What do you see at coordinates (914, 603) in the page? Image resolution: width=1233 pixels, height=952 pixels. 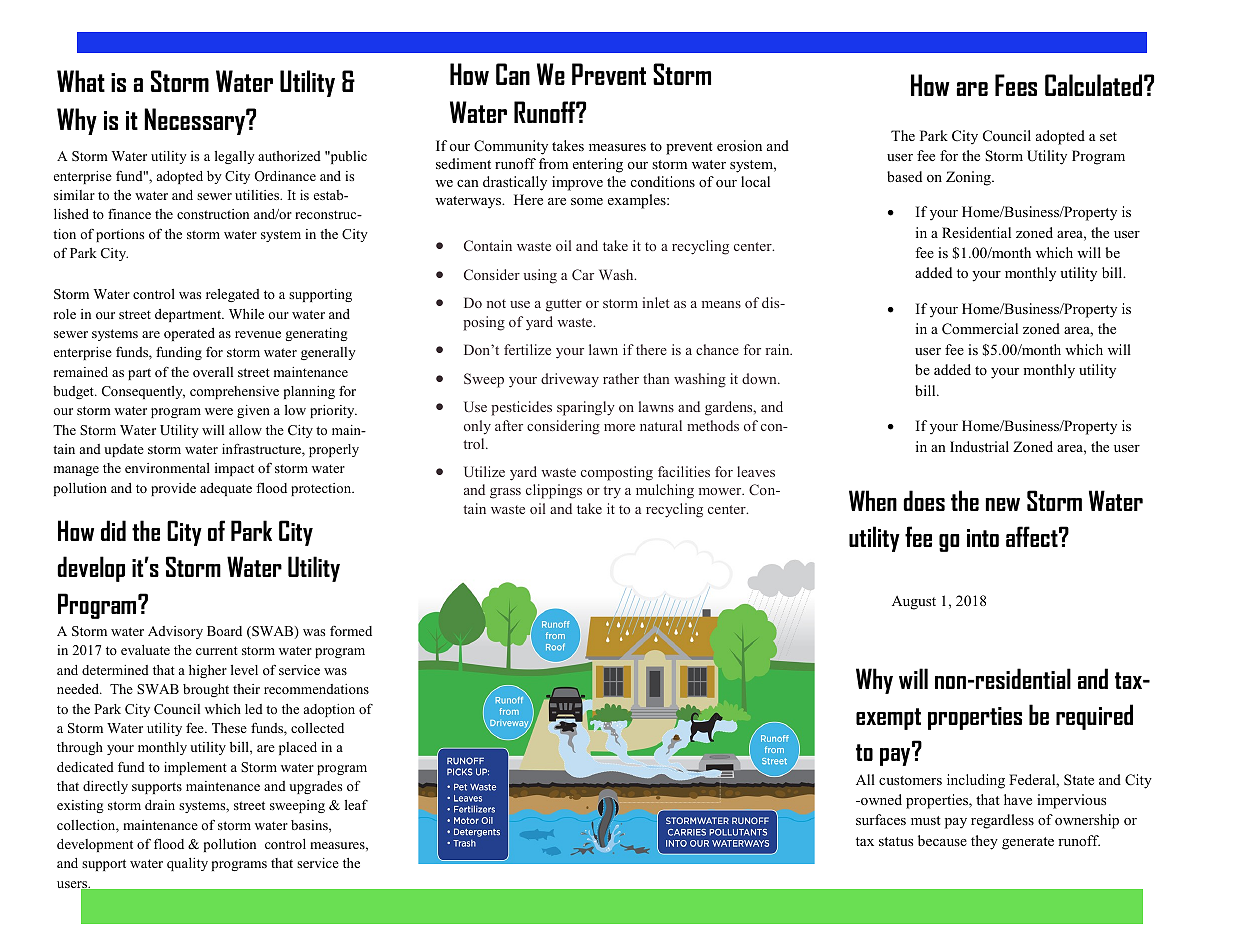 I see `August` at bounding box center [914, 603].
